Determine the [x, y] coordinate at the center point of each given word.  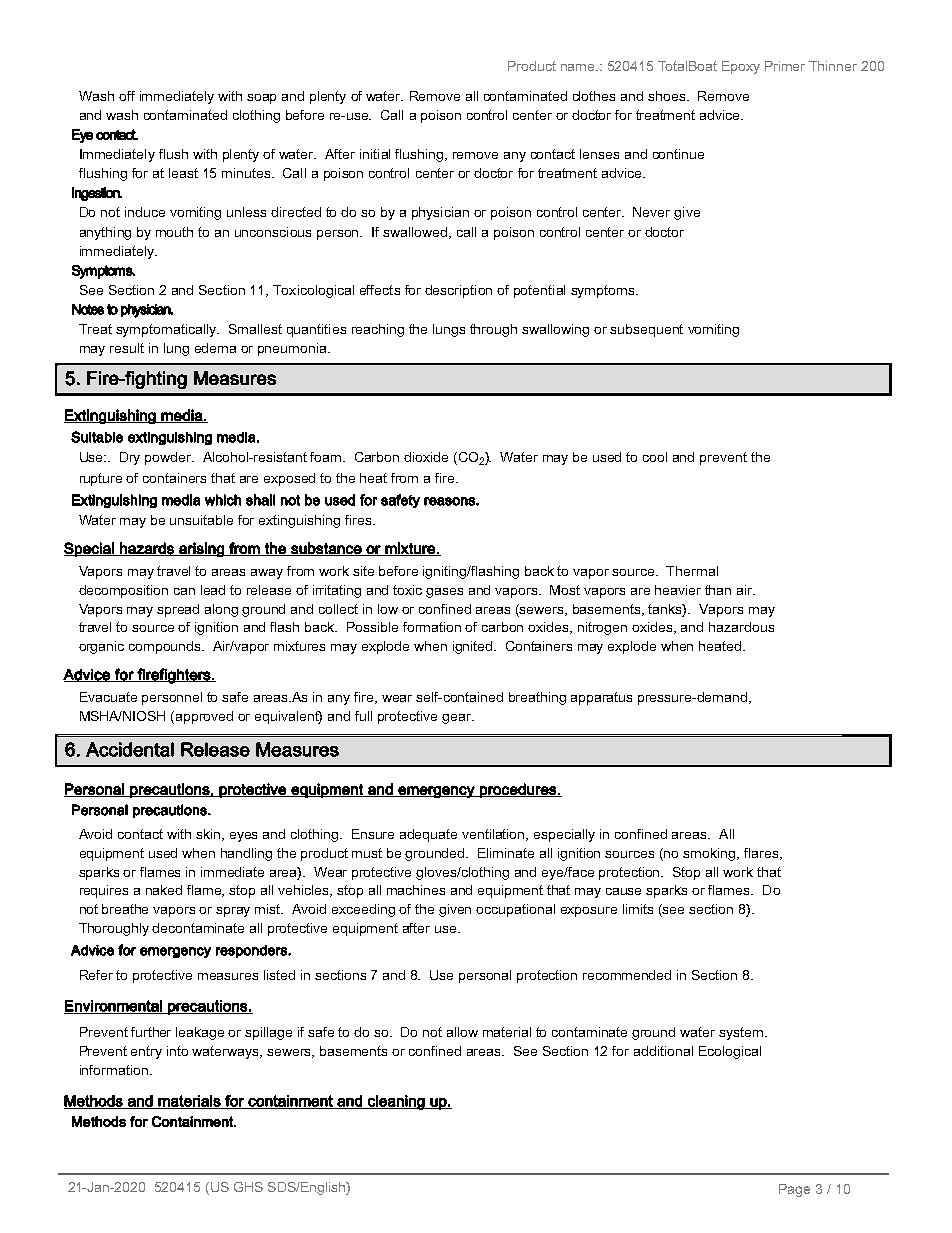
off [127, 96]
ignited [474, 647]
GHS [248, 1187]
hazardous [741, 627]
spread [178, 610]
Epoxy [741, 67]
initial [375, 154]
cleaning [396, 1102]
